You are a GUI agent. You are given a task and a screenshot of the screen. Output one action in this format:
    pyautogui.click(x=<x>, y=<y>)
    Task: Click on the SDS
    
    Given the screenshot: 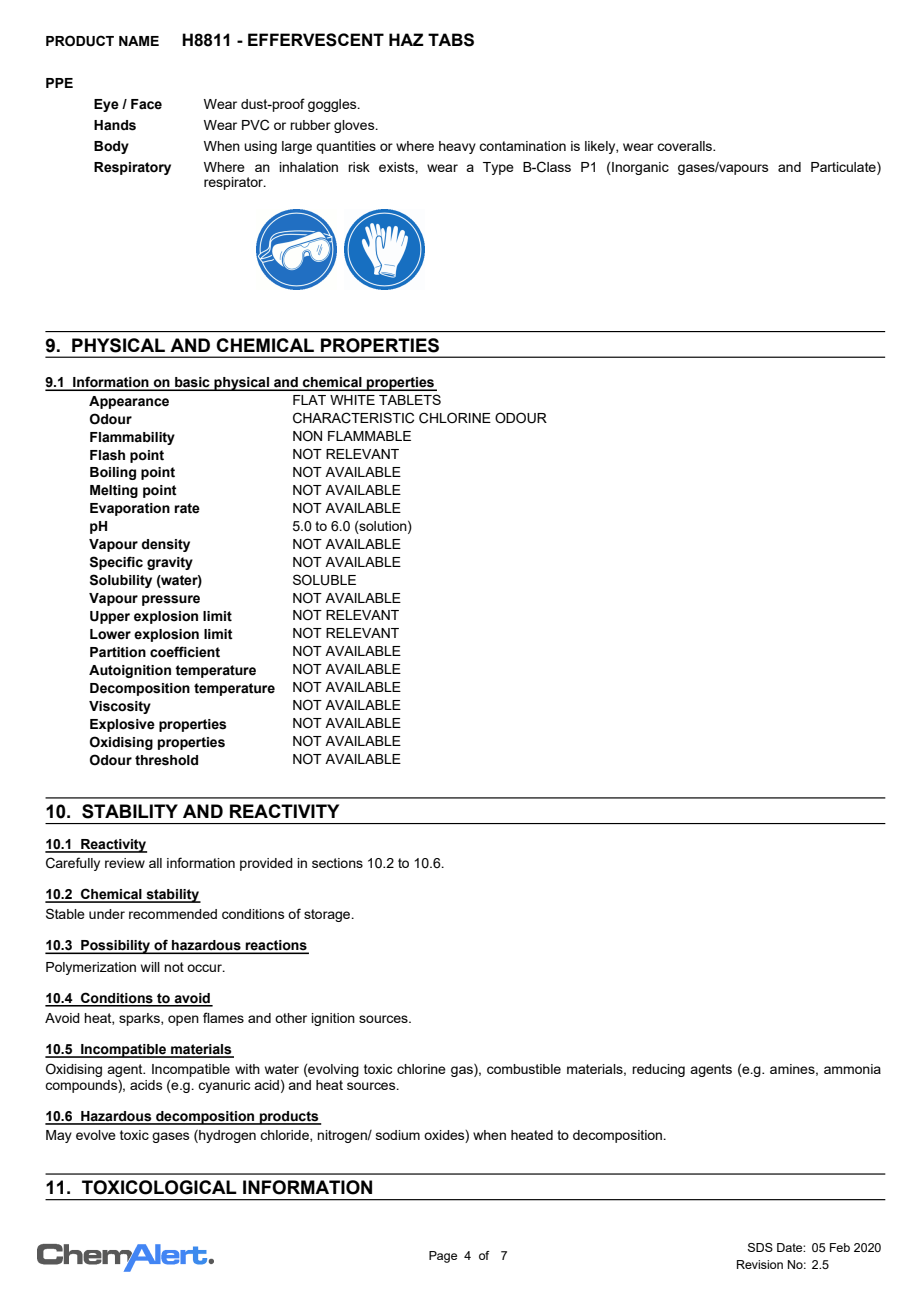 What is the action you would take?
    pyautogui.click(x=760, y=1247)
